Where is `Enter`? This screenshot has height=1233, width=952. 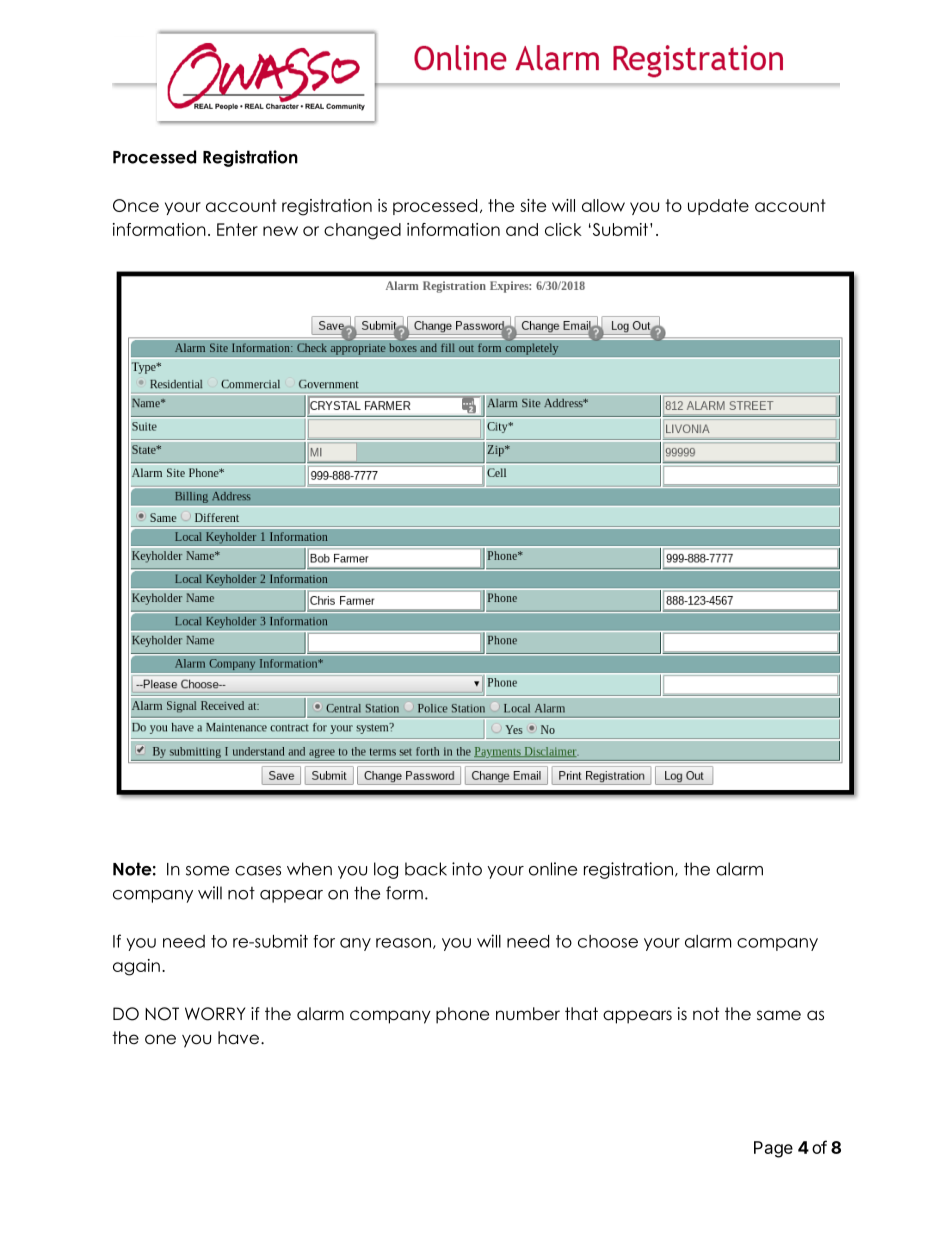
Enter is located at coordinates (237, 229).
